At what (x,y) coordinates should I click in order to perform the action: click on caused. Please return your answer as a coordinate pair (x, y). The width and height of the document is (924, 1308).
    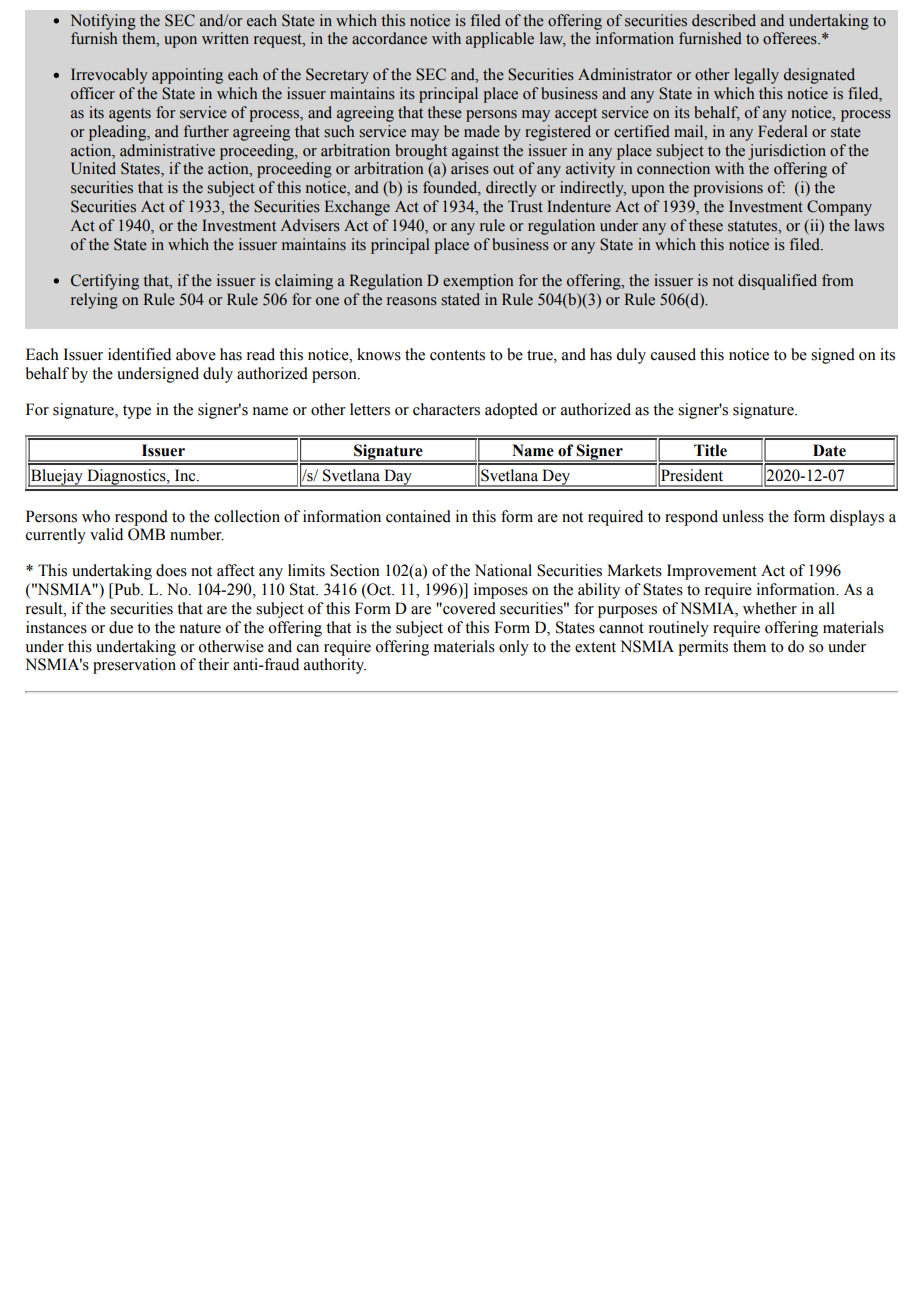
    Looking at the image, I should click on (673, 354).
